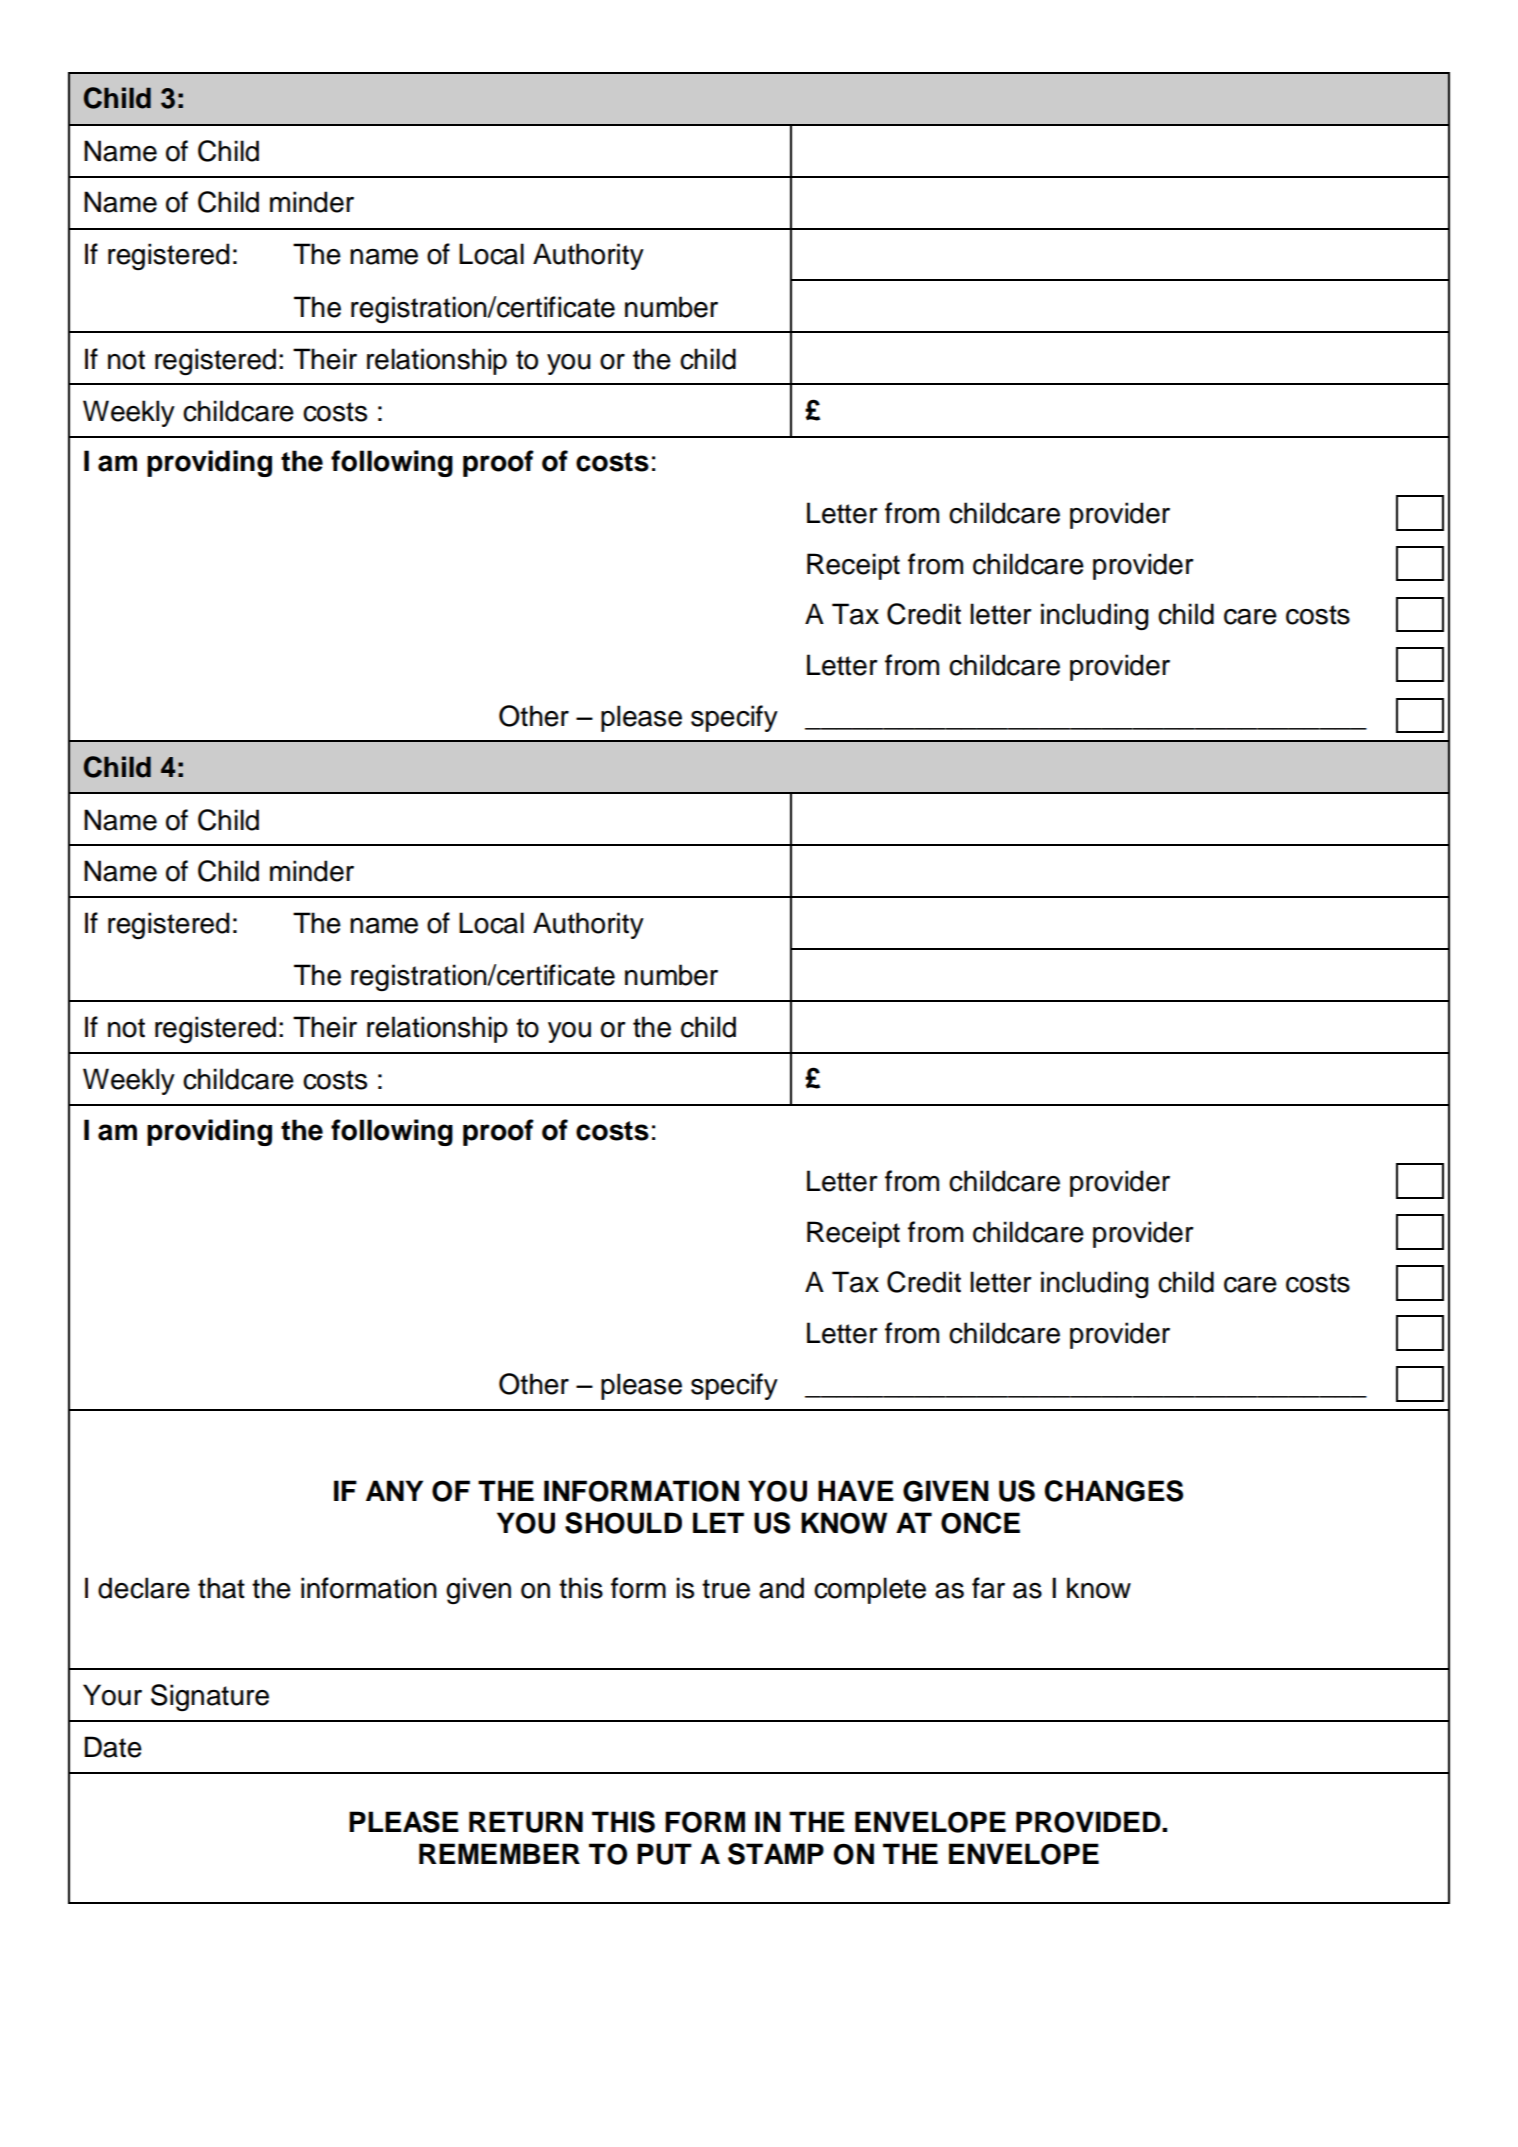 The image size is (1518, 2147). What do you see at coordinates (781, 1588) in the screenshot?
I see `and` at bounding box center [781, 1588].
